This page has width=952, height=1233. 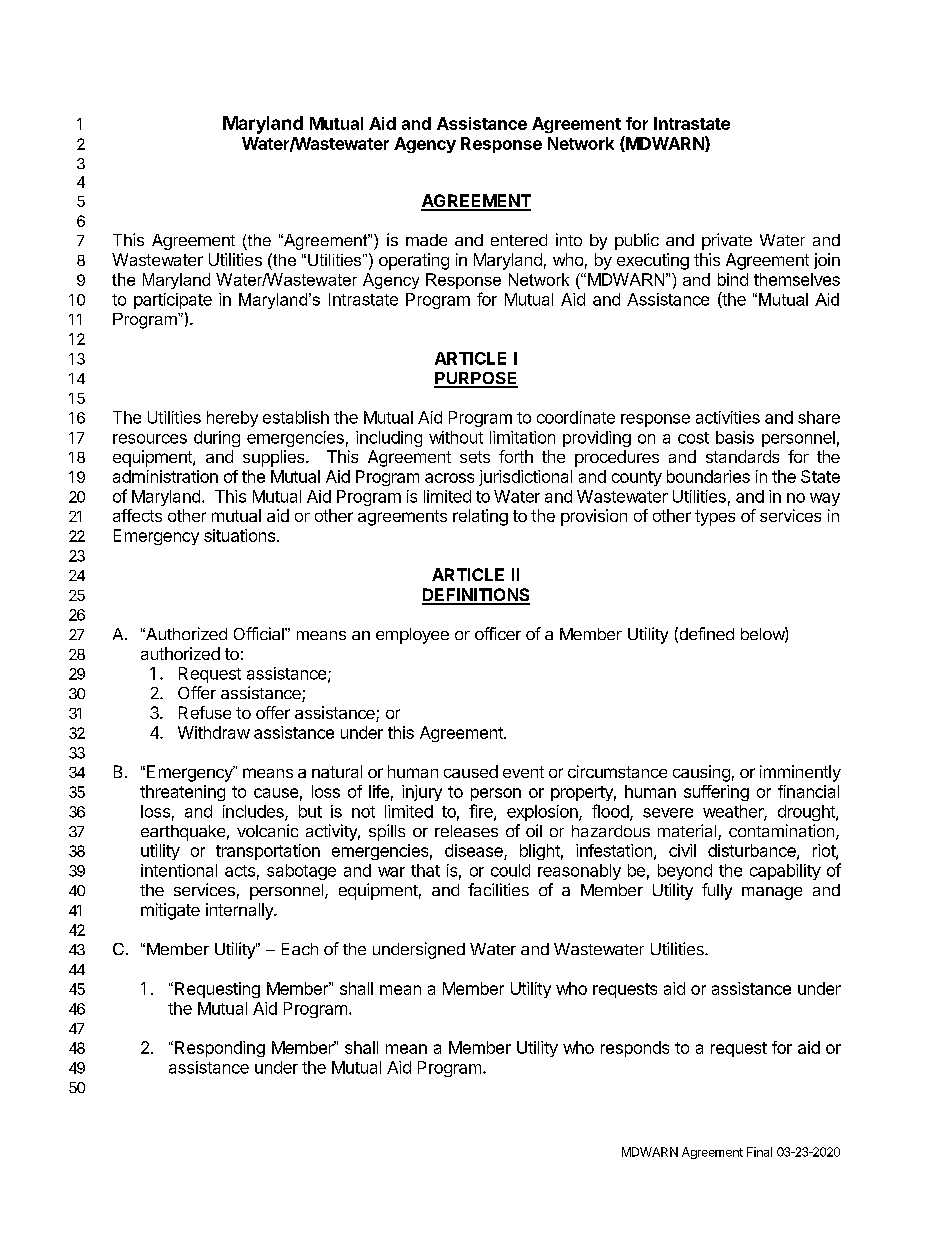 I want to click on Responding, so click(x=220, y=1049).
